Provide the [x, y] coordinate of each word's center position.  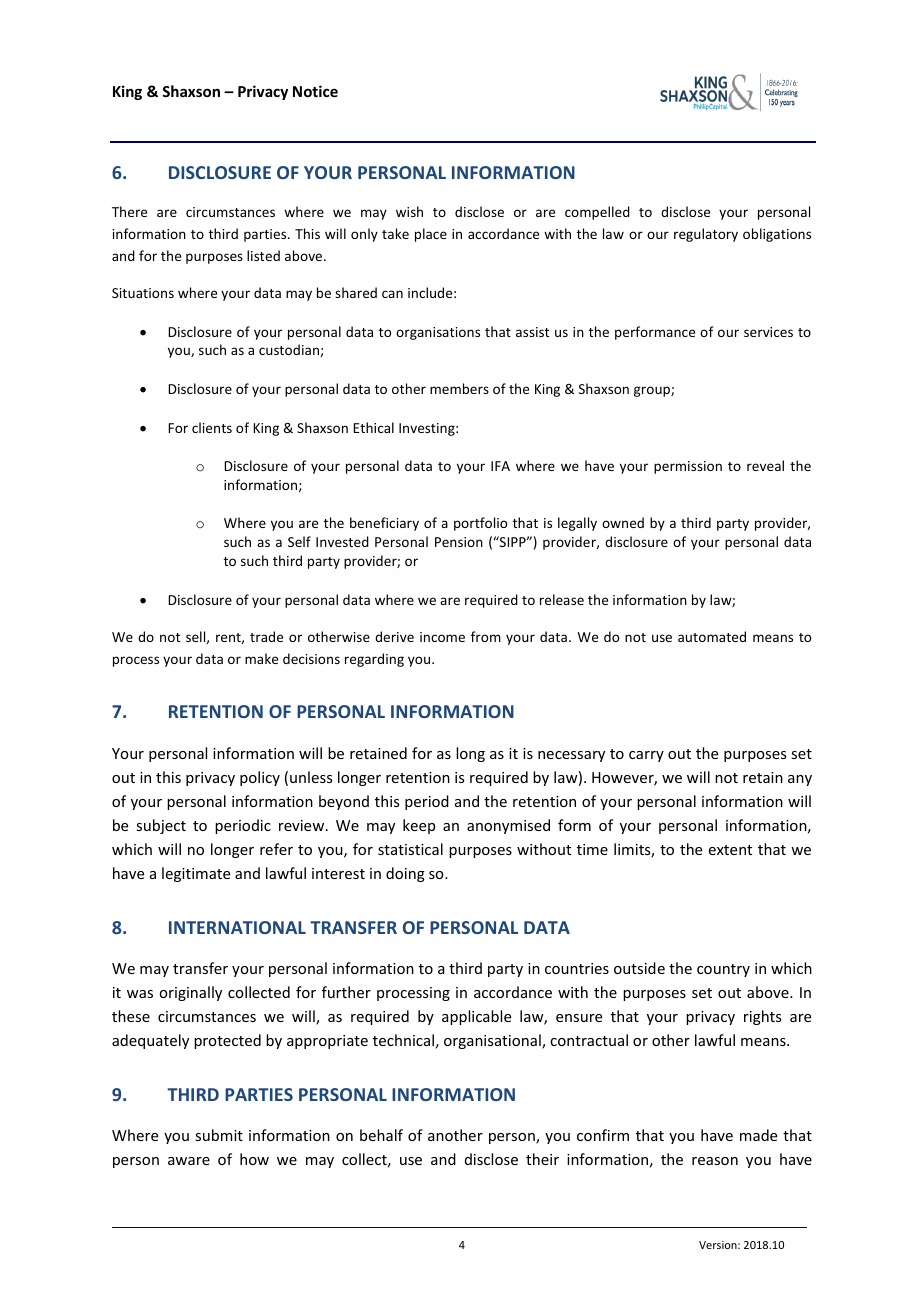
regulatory [706, 235]
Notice [315, 91]
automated [712, 636]
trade [266, 636]
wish [409, 211]
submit [219, 1135]
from [486, 636]
